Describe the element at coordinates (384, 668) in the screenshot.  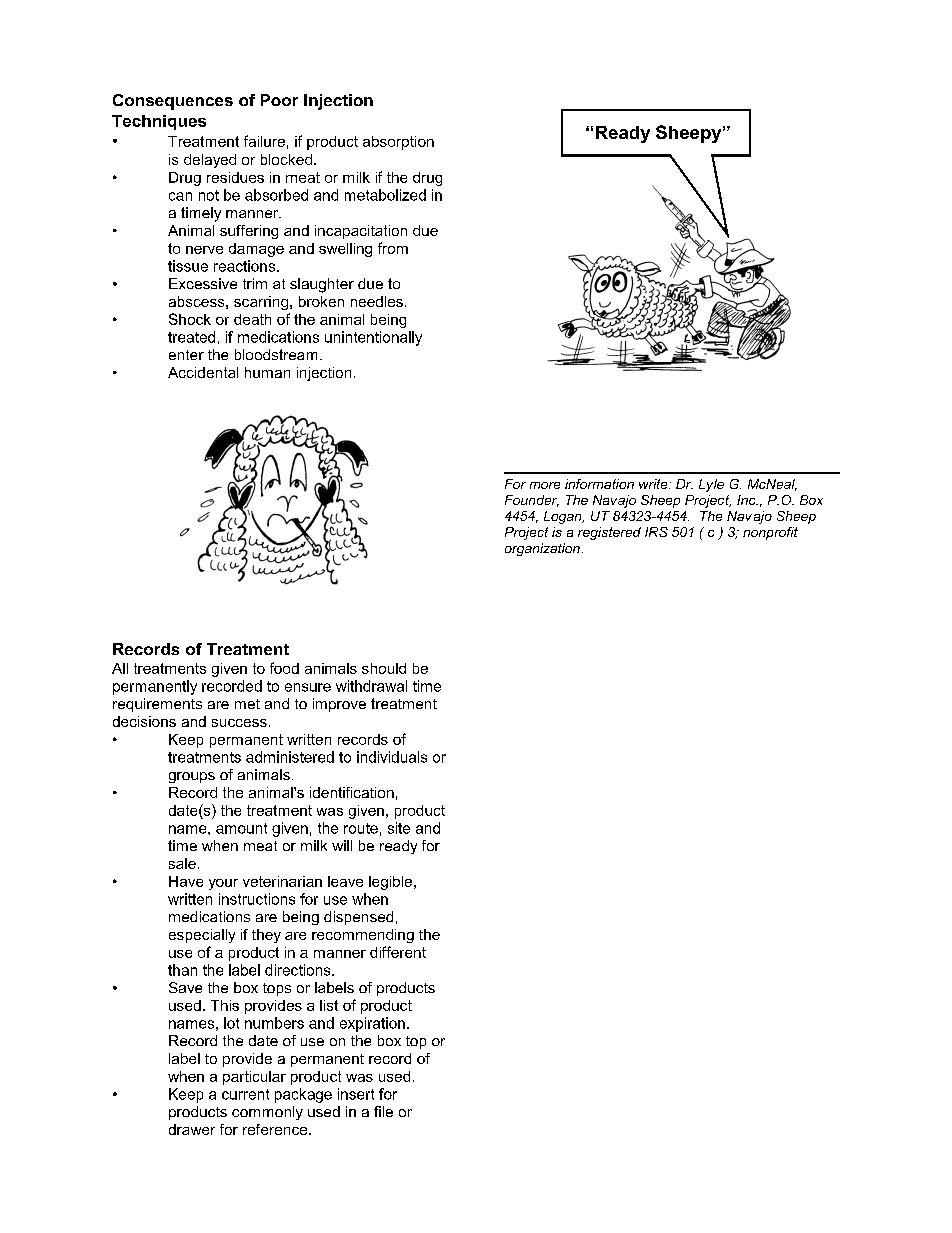
I see `should` at that location.
